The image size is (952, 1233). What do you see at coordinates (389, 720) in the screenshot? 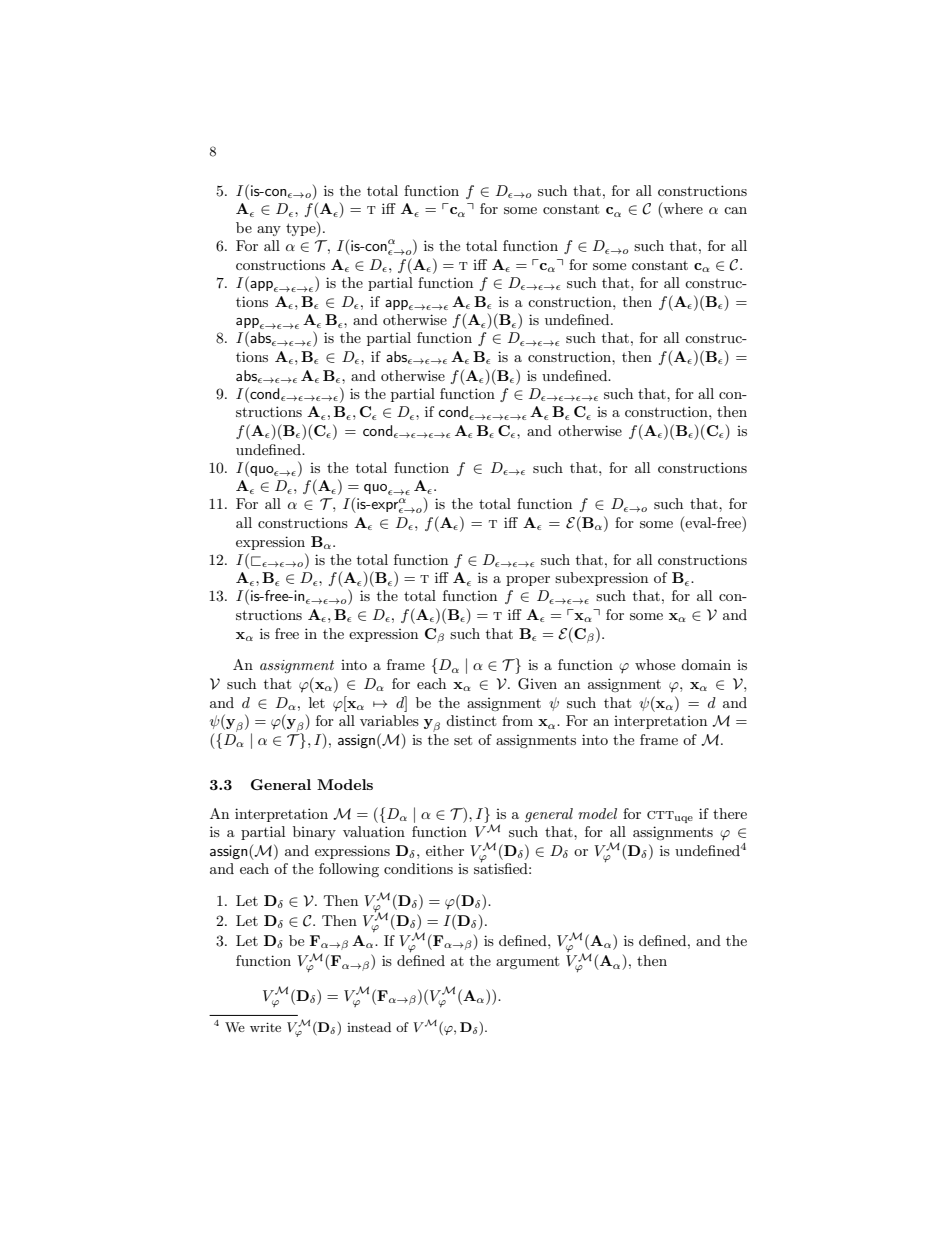
I see `variables` at bounding box center [389, 720].
